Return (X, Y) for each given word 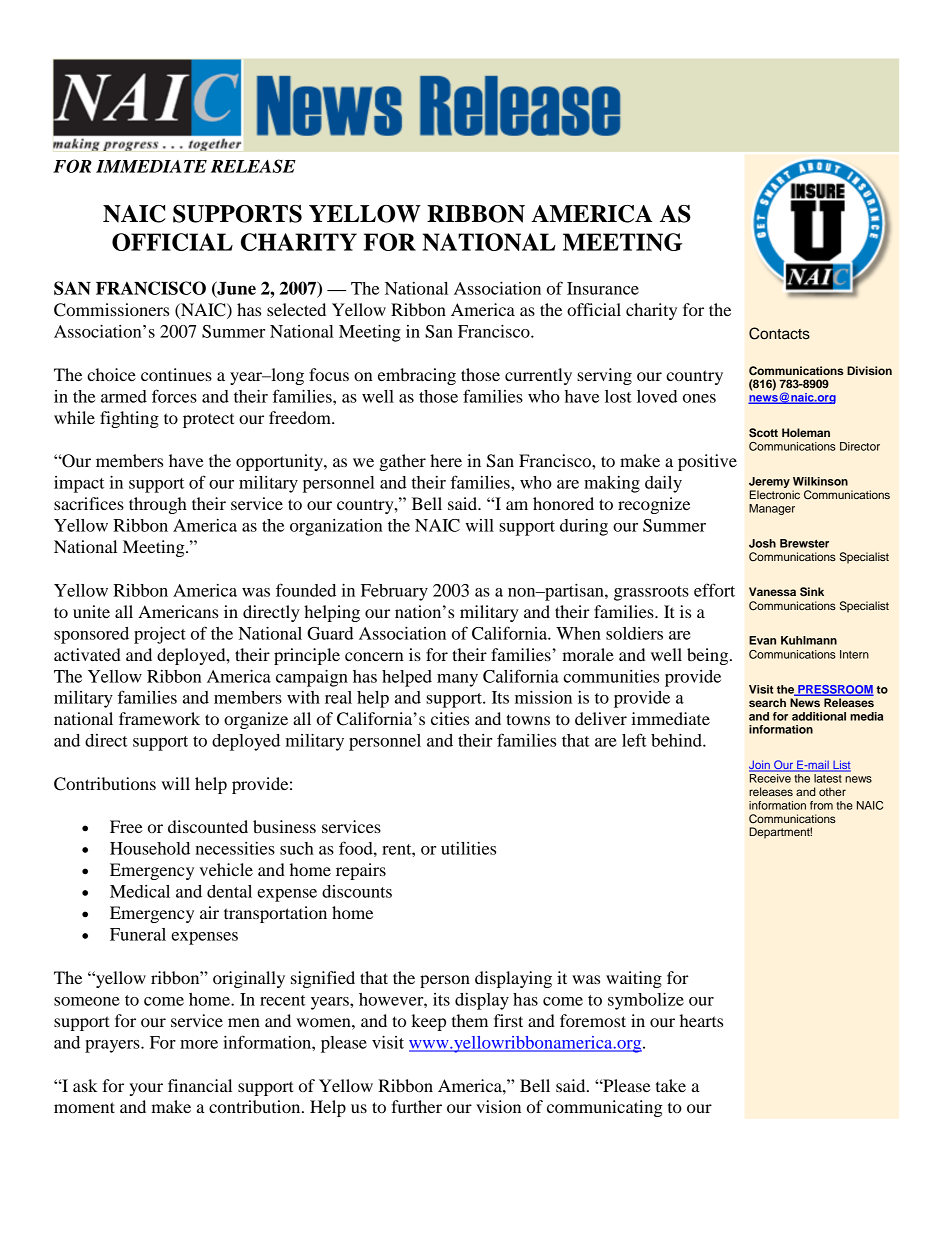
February (394, 592)
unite (91, 611)
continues (176, 374)
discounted (208, 826)
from (821, 805)
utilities (468, 848)
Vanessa (772, 591)
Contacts (779, 333)
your (146, 1089)
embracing (417, 376)
